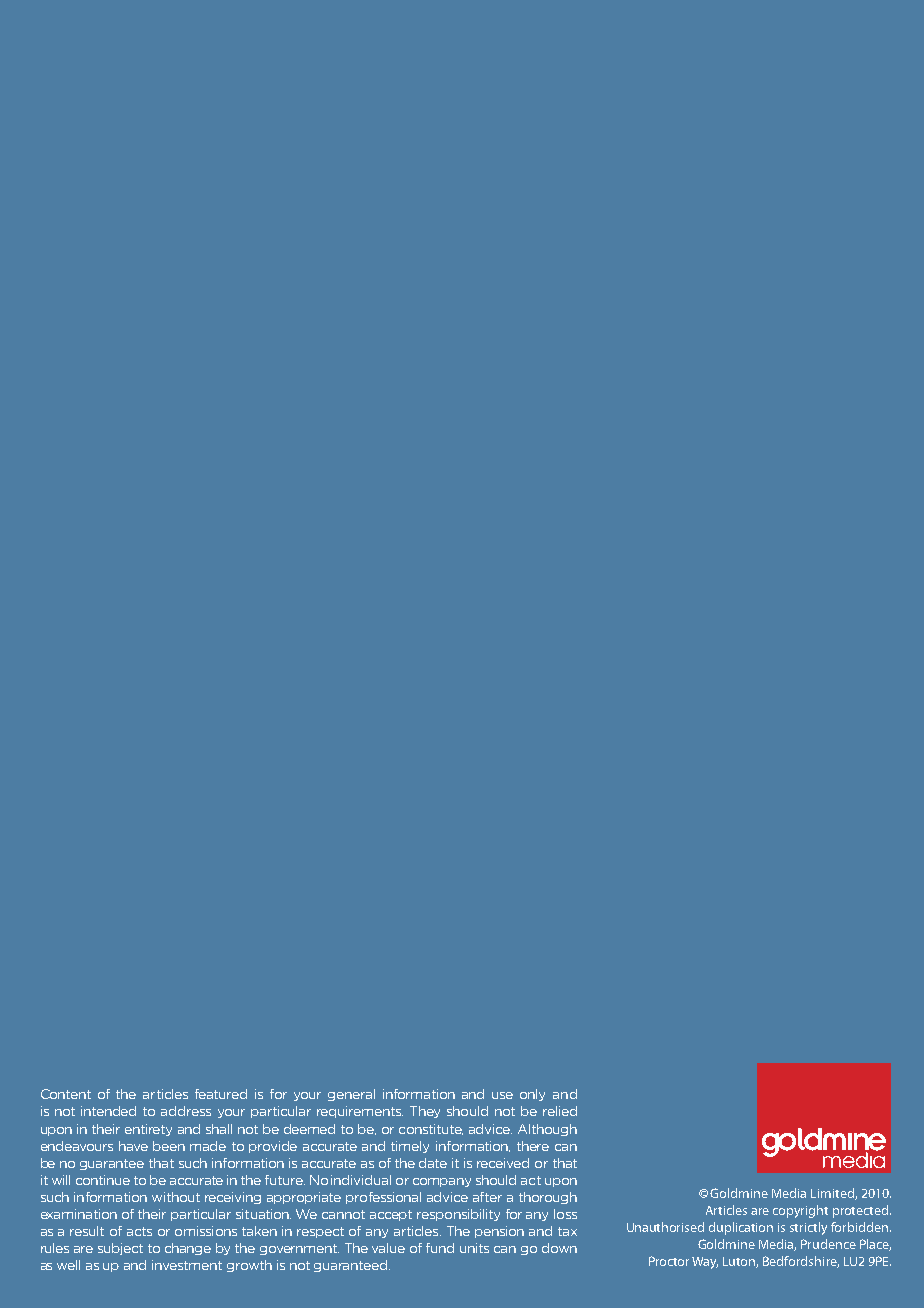 This screenshot has width=924, height=1308. What do you see at coordinates (433, 1163) in the screenshot?
I see `date` at bounding box center [433, 1163].
